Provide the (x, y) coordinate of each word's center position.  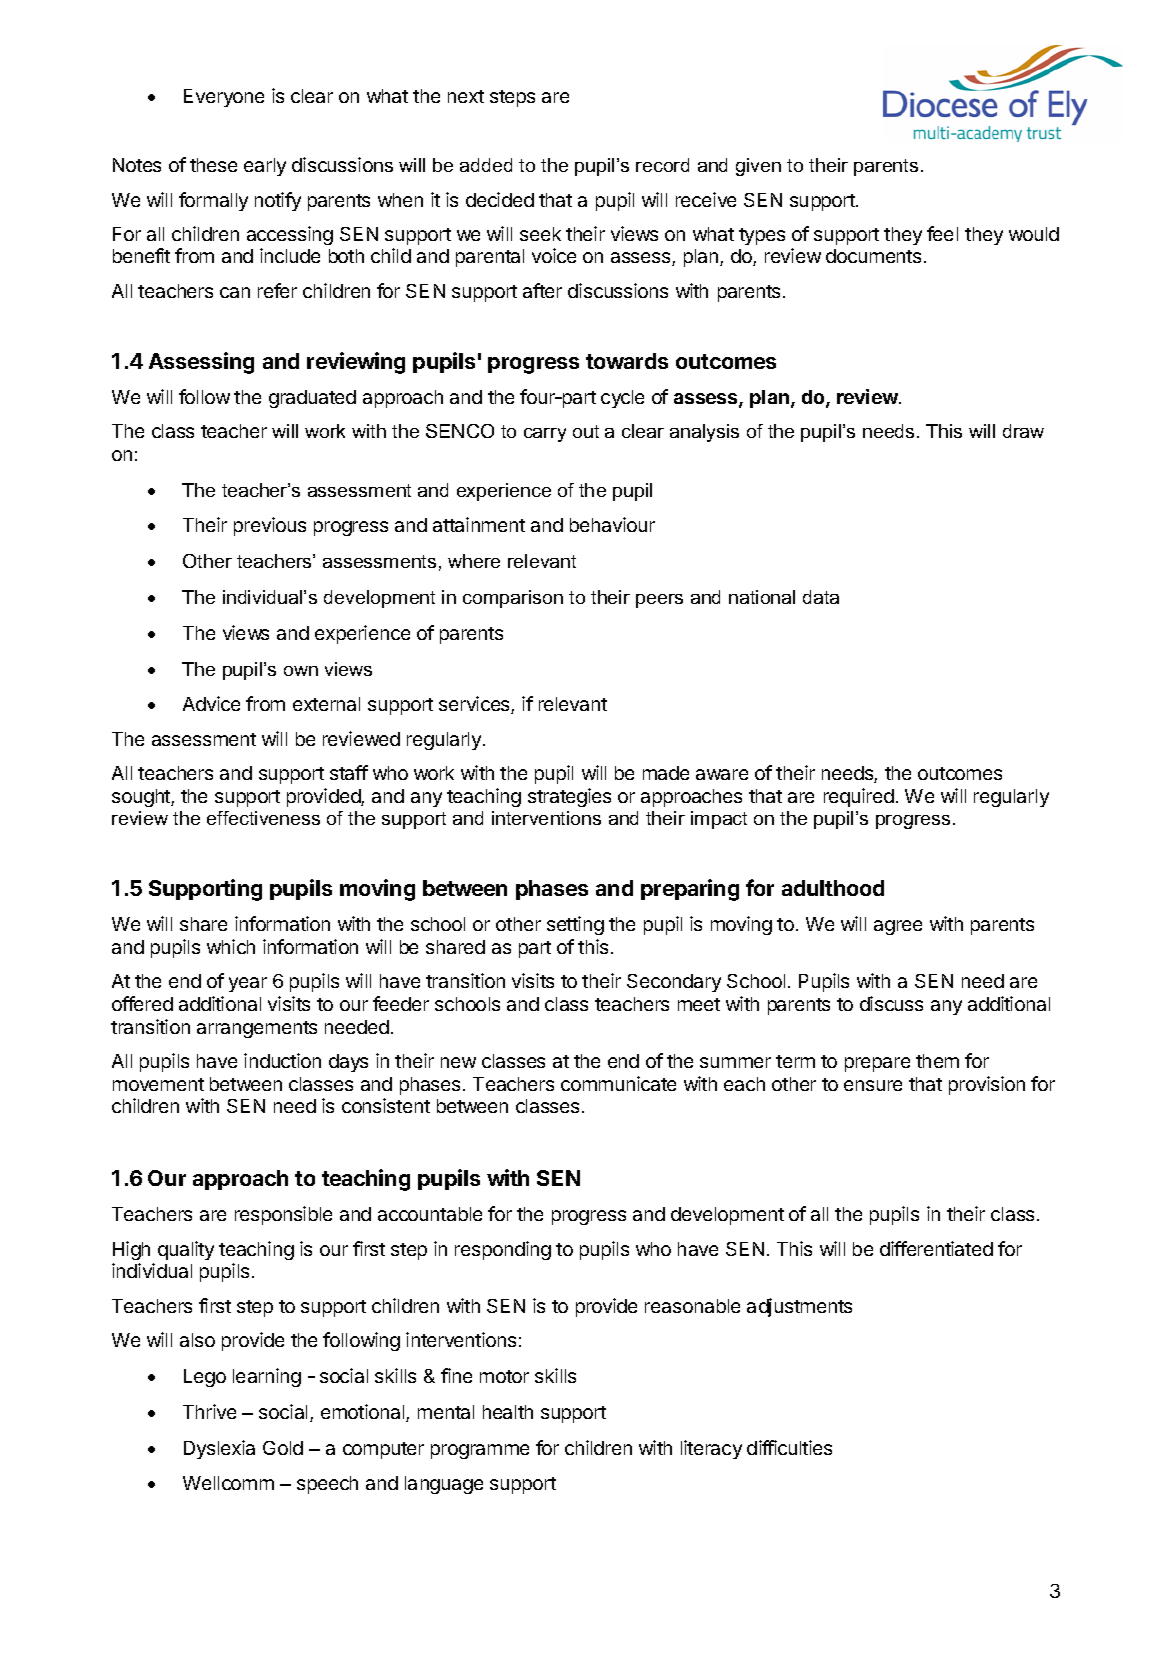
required (859, 797)
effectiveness (263, 818)
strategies (569, 797)
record (662, 165)
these (213, 165)
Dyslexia (219, 1449)
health (508, 1412)
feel (942, 233)
